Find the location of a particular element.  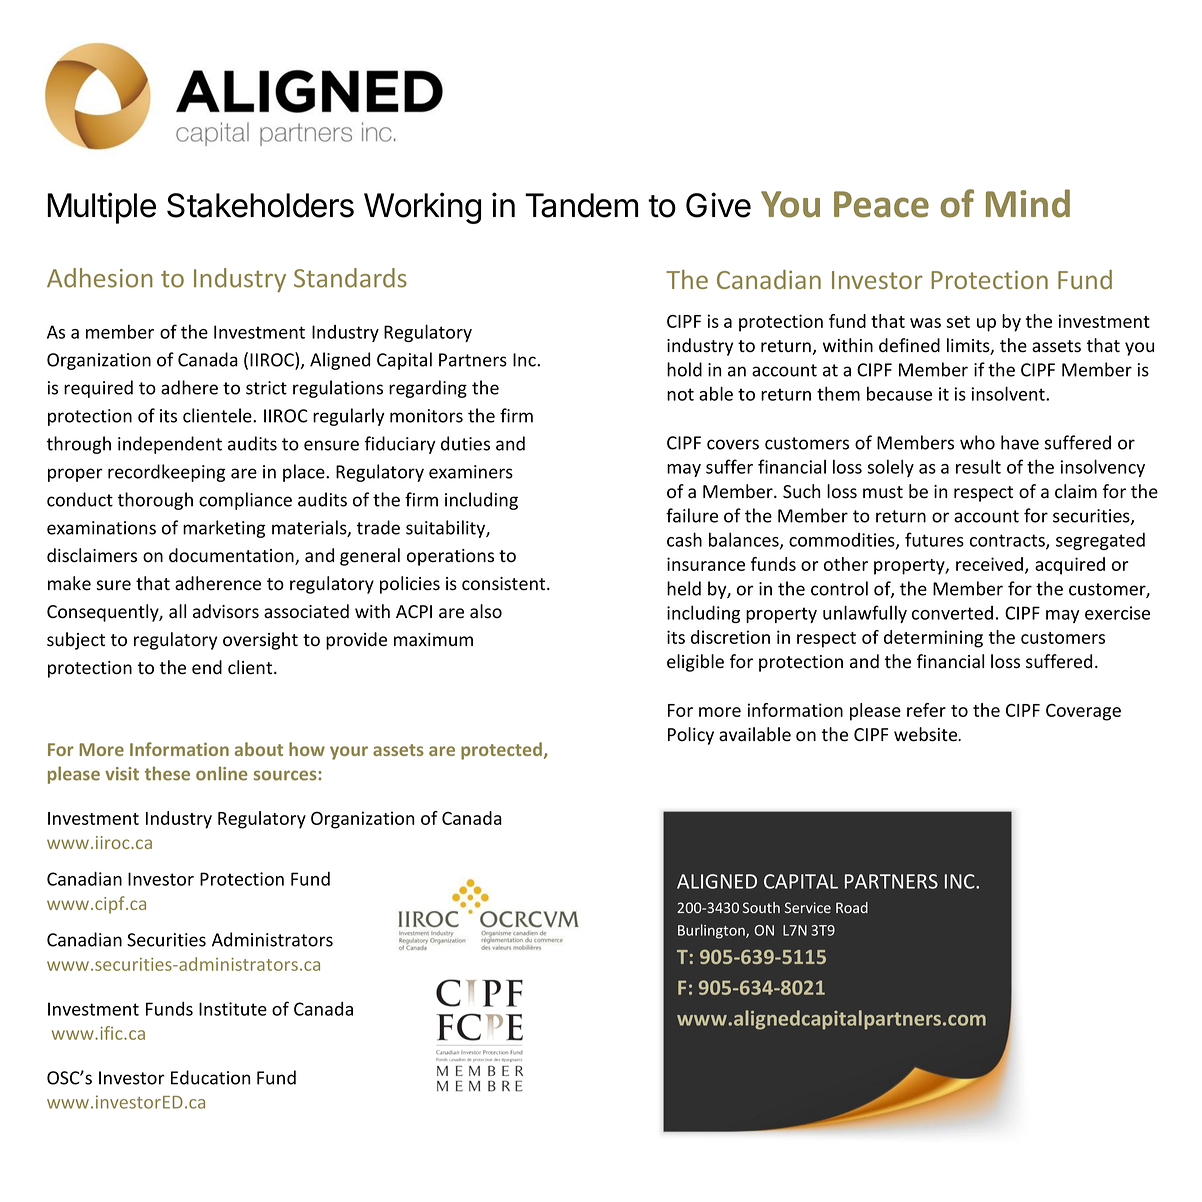

website is located at coordinates (927, 734).
